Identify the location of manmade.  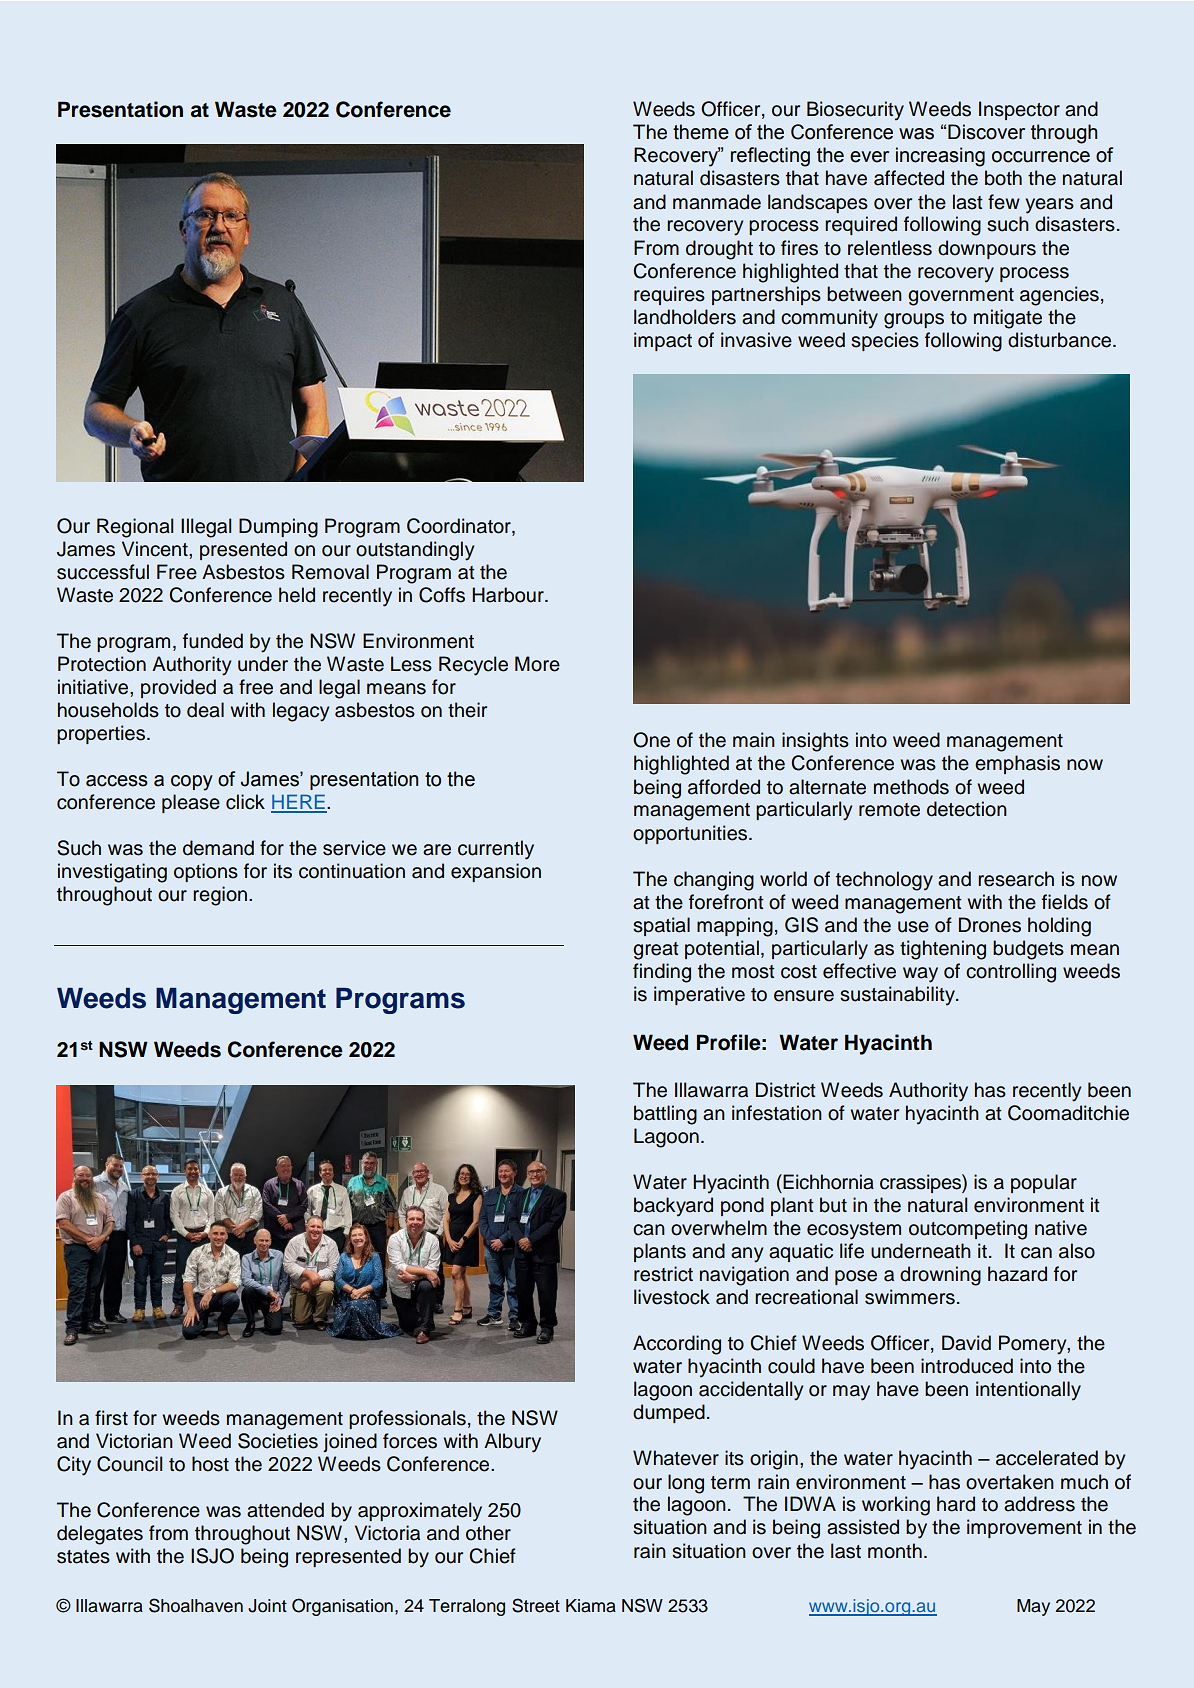
(717, 202).
